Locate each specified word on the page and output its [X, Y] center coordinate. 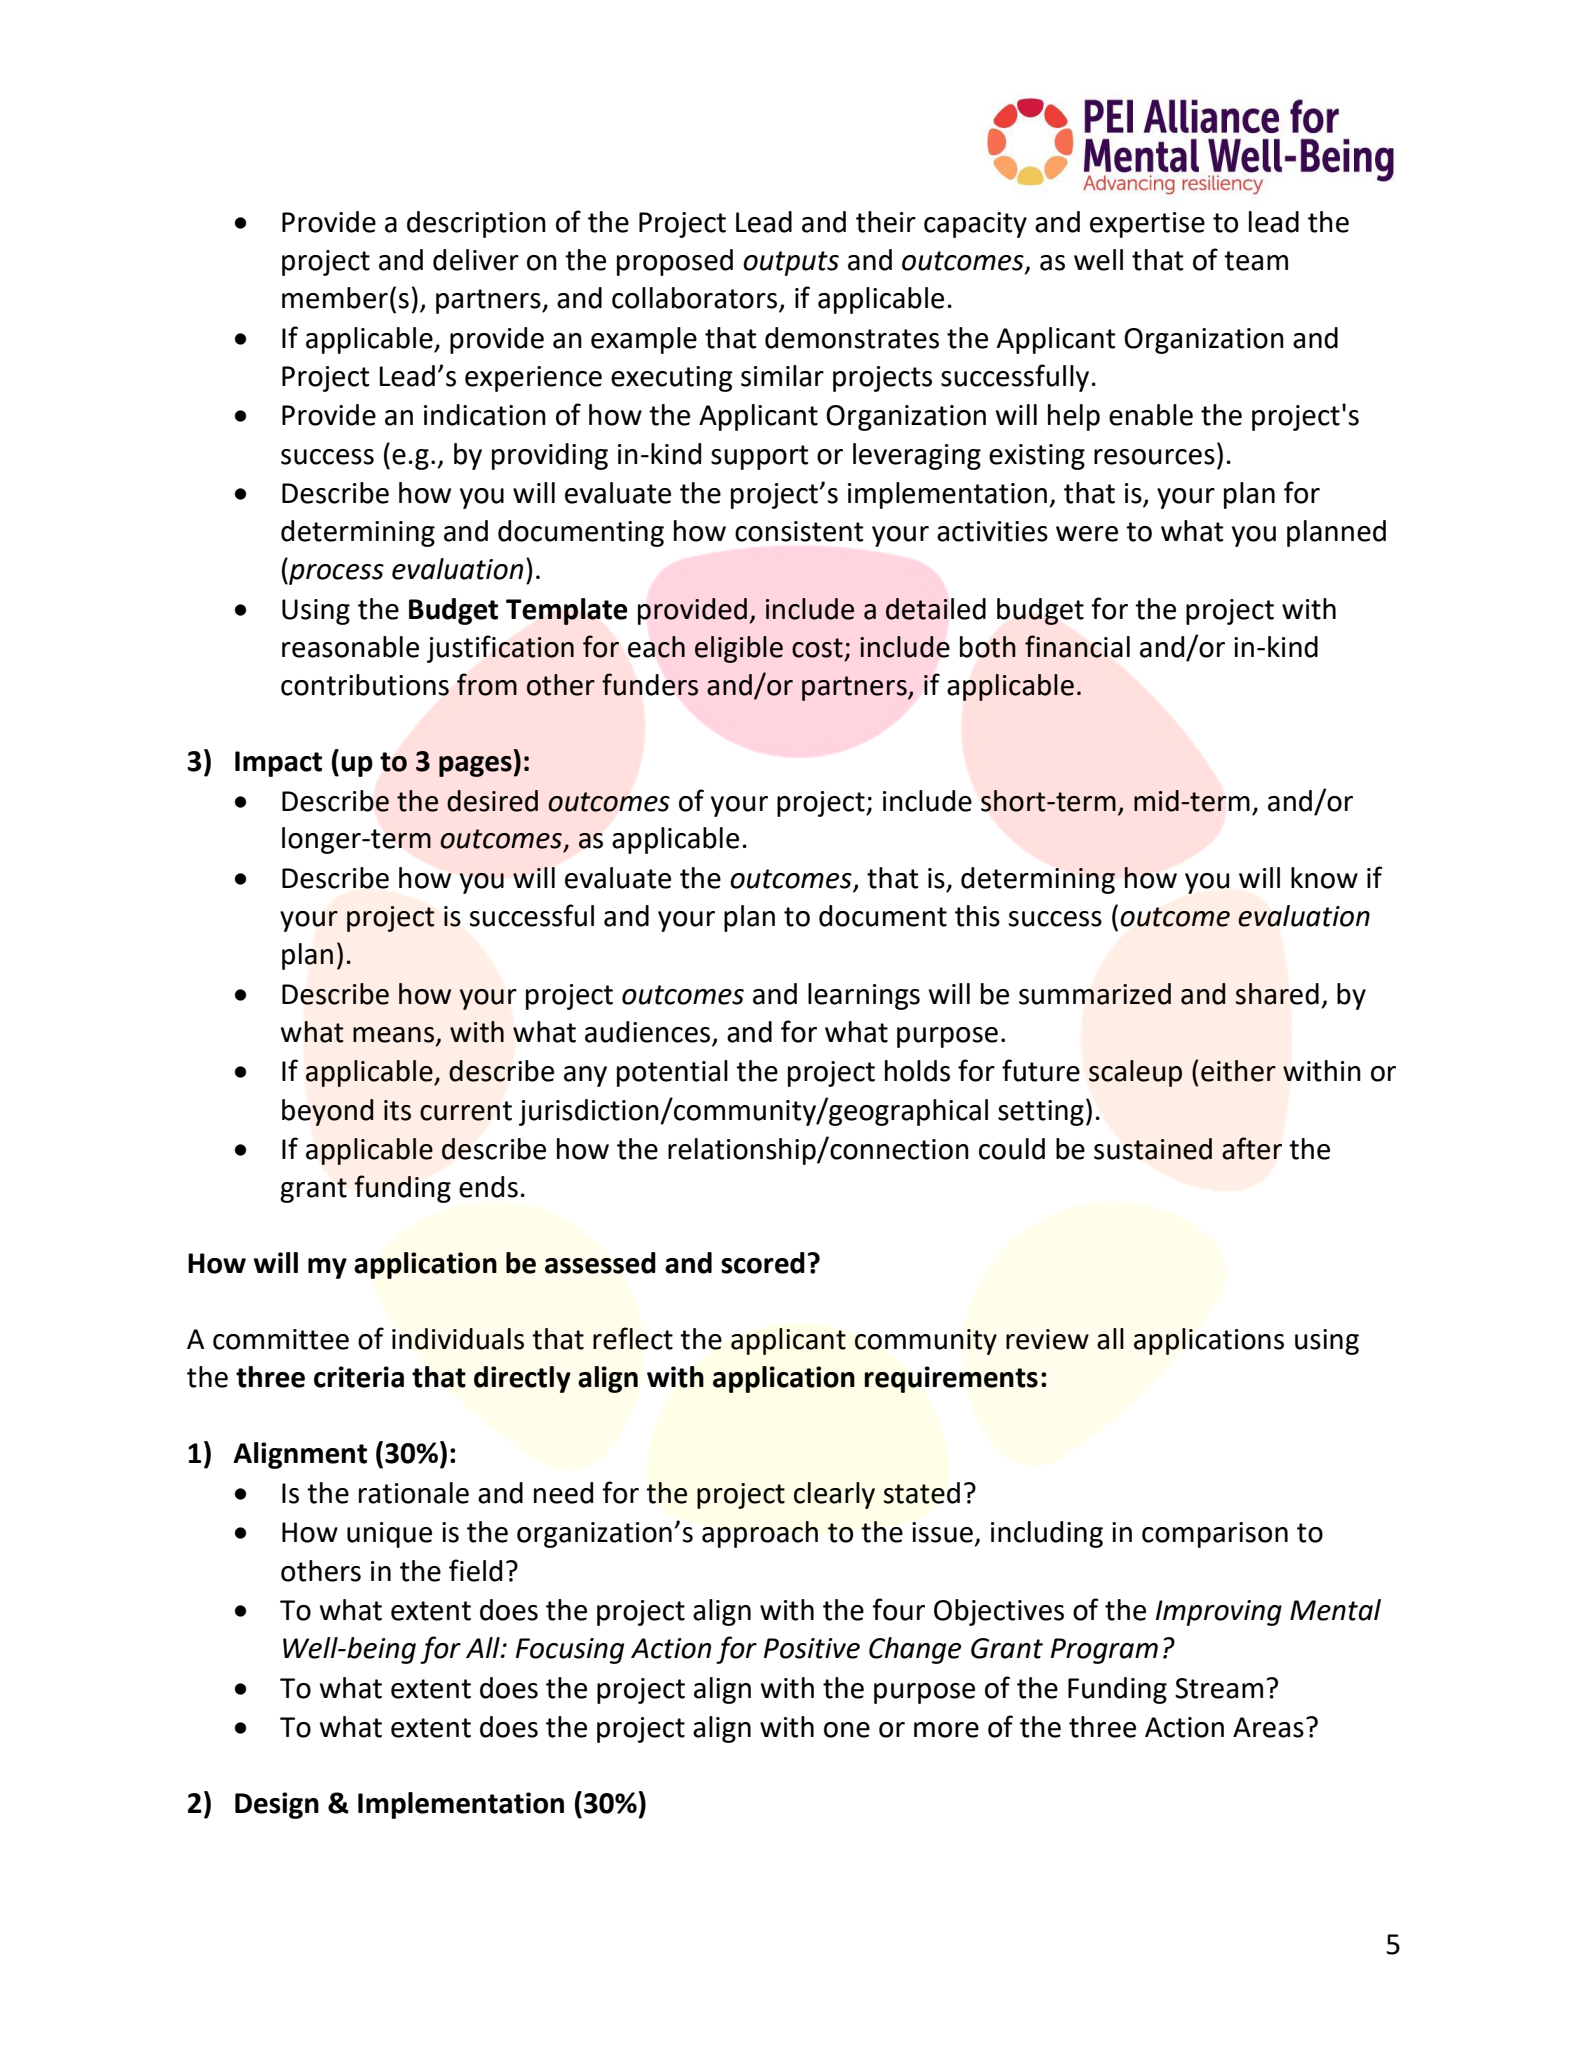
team [1256, 261]
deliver [476, 260]
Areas [1268, 1727]
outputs [791, 263]
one [847, 1730]
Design [277, 1805]
